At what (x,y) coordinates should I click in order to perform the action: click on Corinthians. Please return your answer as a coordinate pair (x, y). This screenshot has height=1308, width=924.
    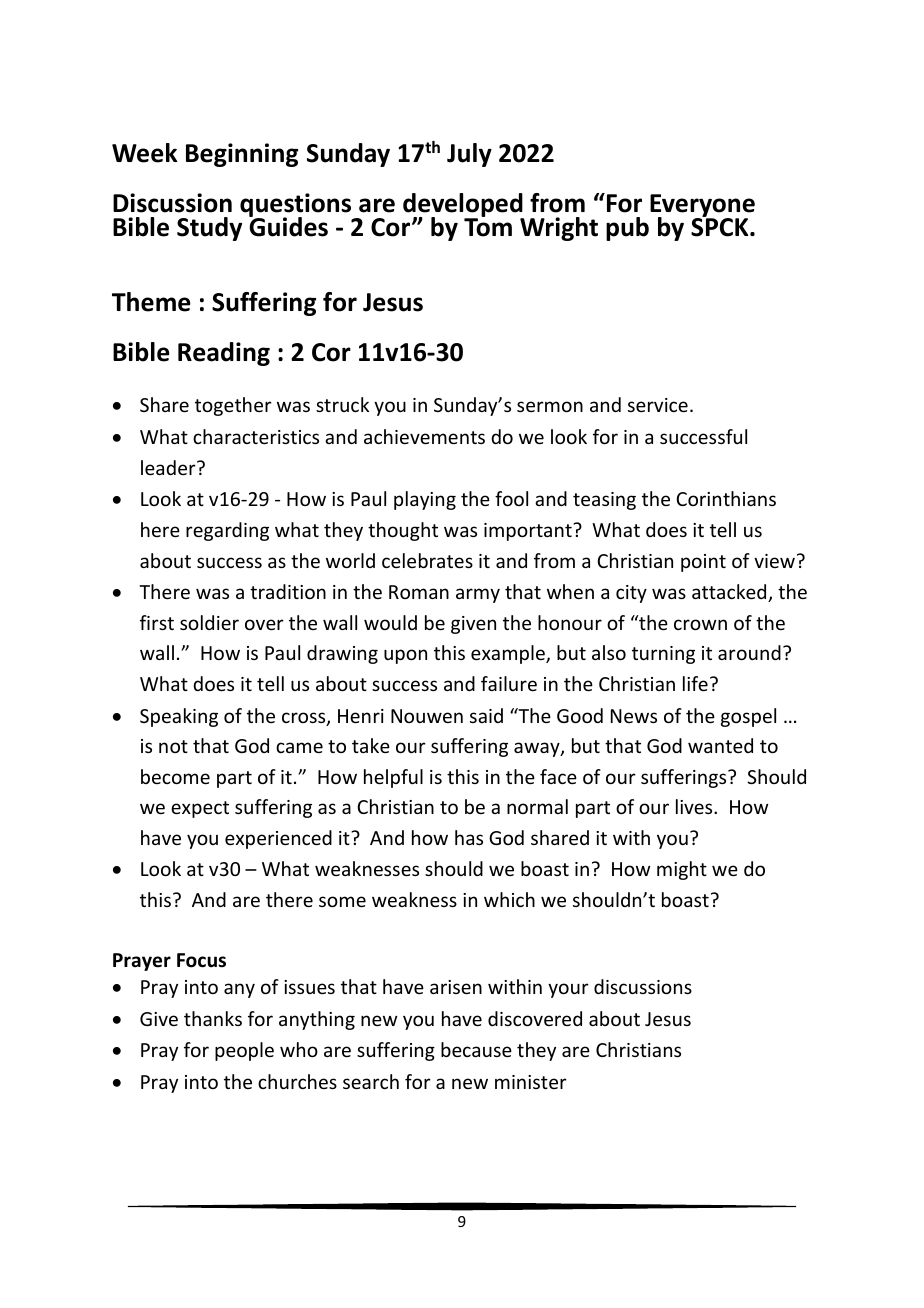
    Looking at the image, I should click on (726, 498).
